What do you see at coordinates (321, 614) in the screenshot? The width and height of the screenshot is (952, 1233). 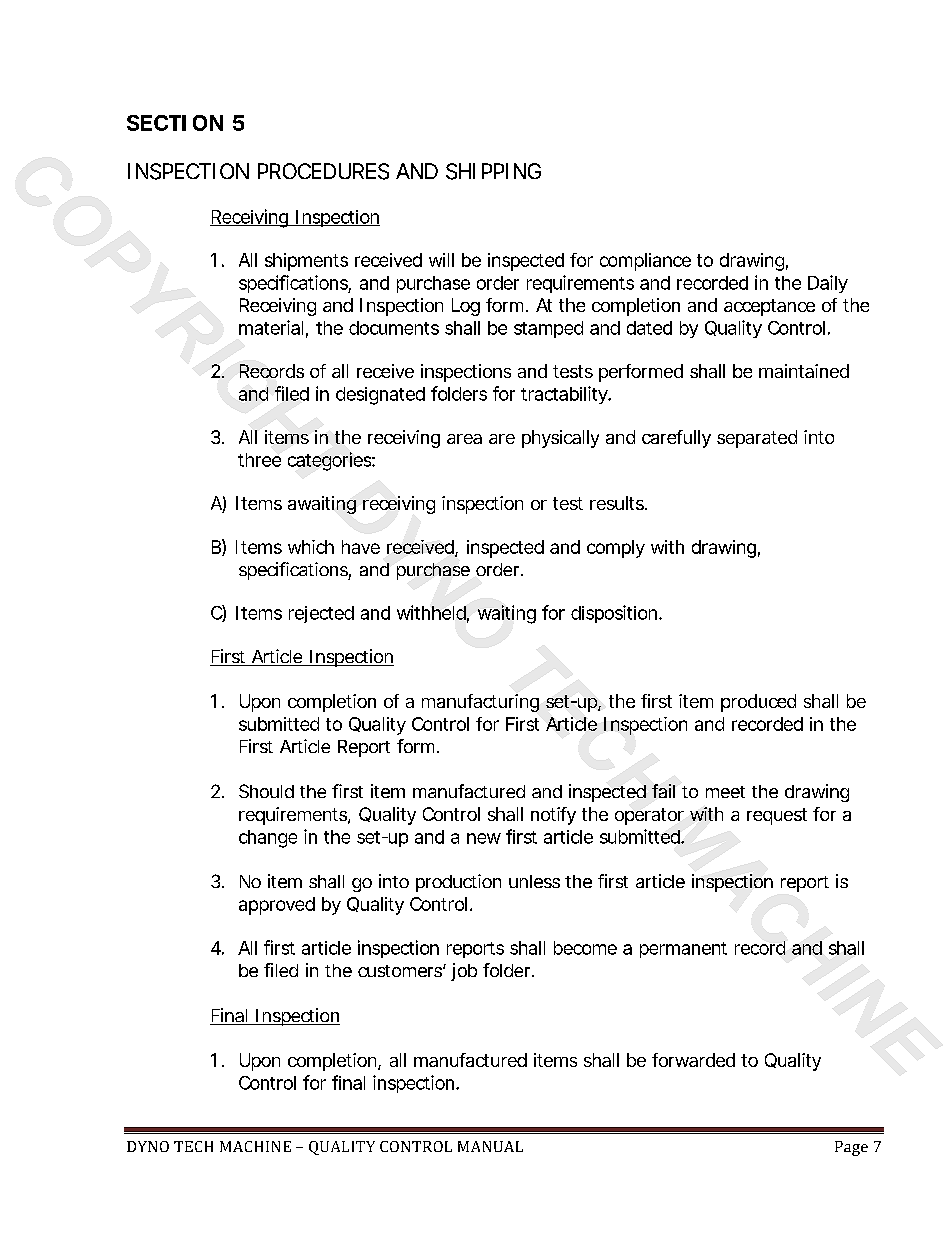 I see `rejected` at bounding box center [321, 614].
